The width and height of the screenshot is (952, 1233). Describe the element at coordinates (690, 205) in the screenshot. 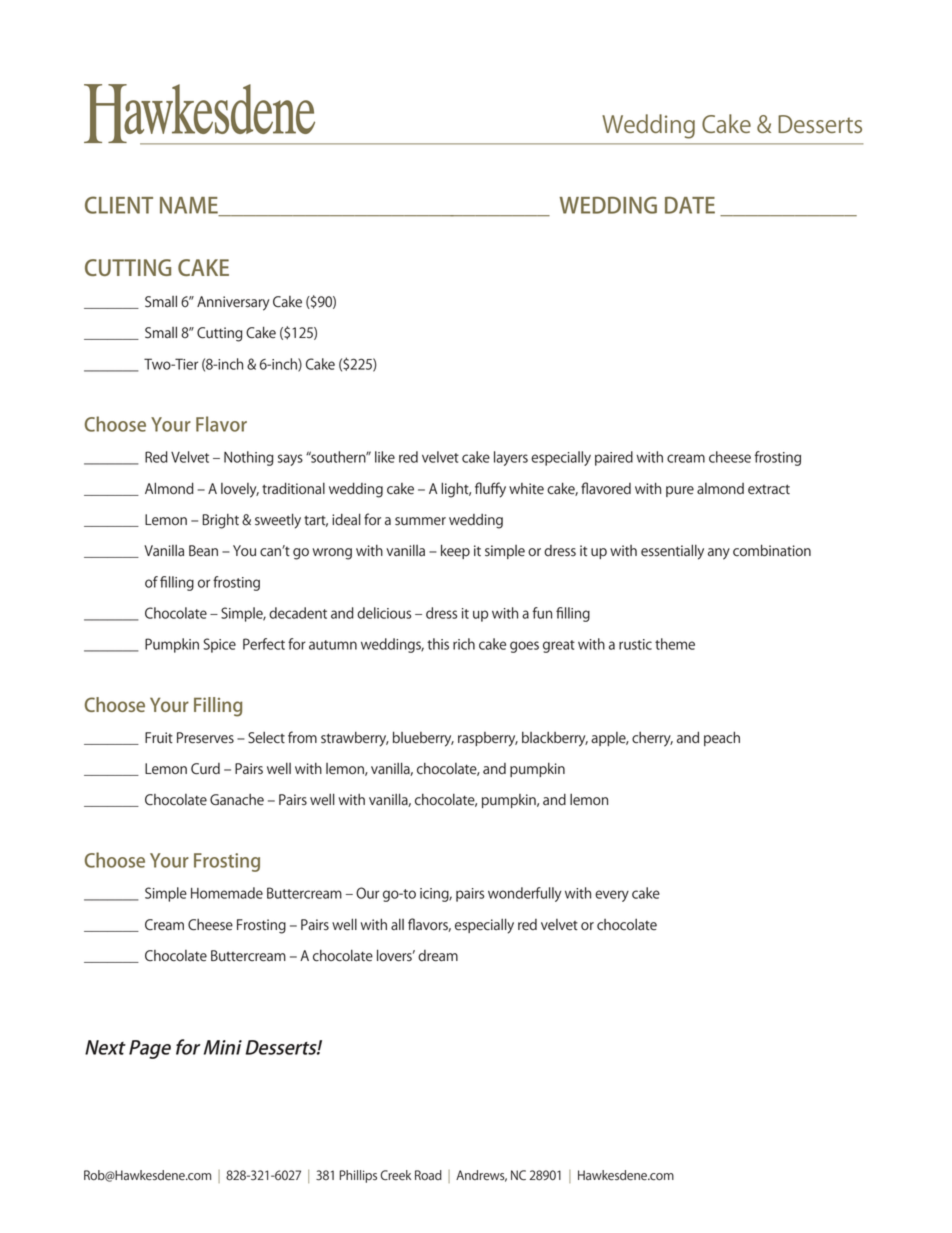

I see `DATE` at that location.
